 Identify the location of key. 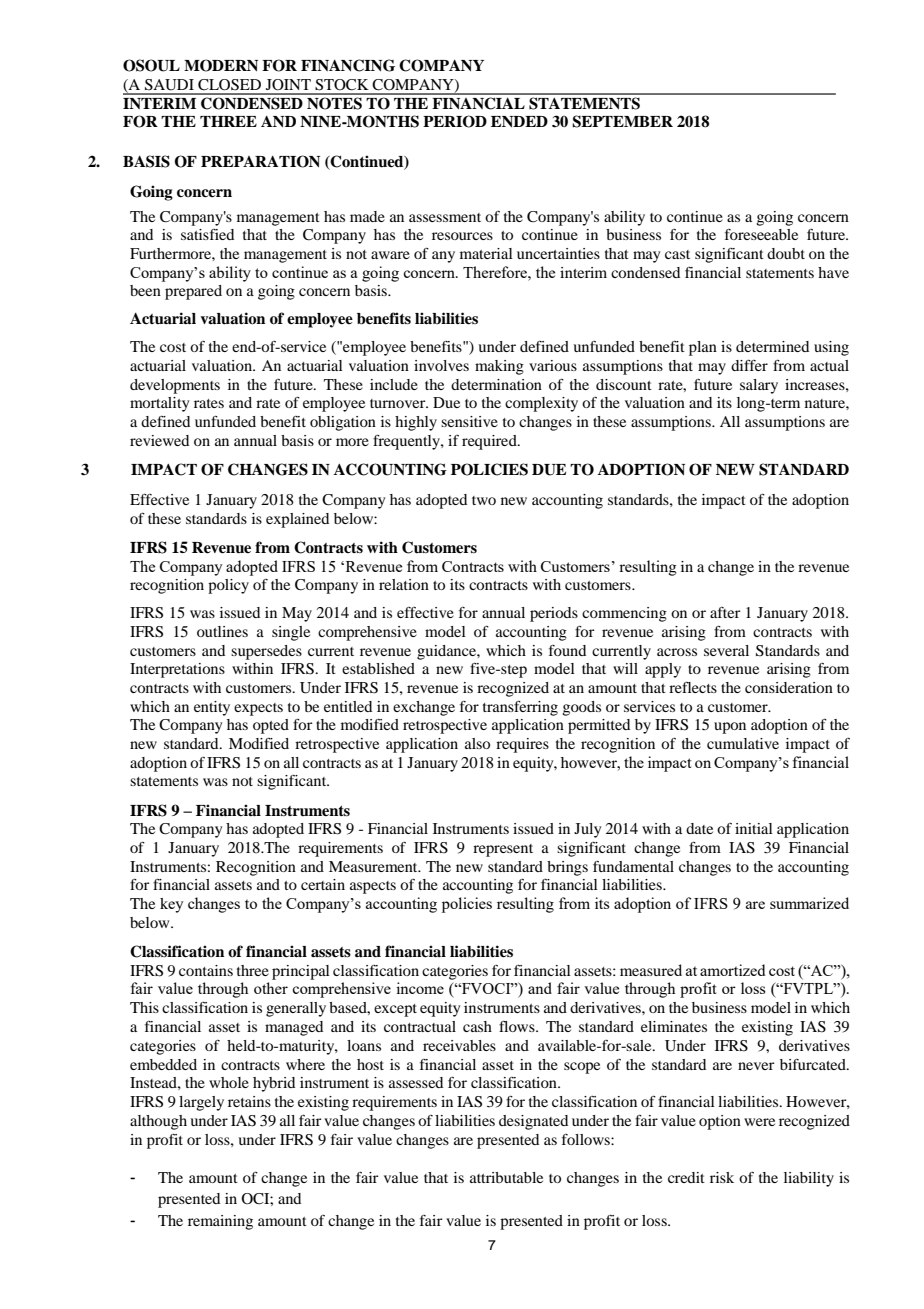
(172, 905).
